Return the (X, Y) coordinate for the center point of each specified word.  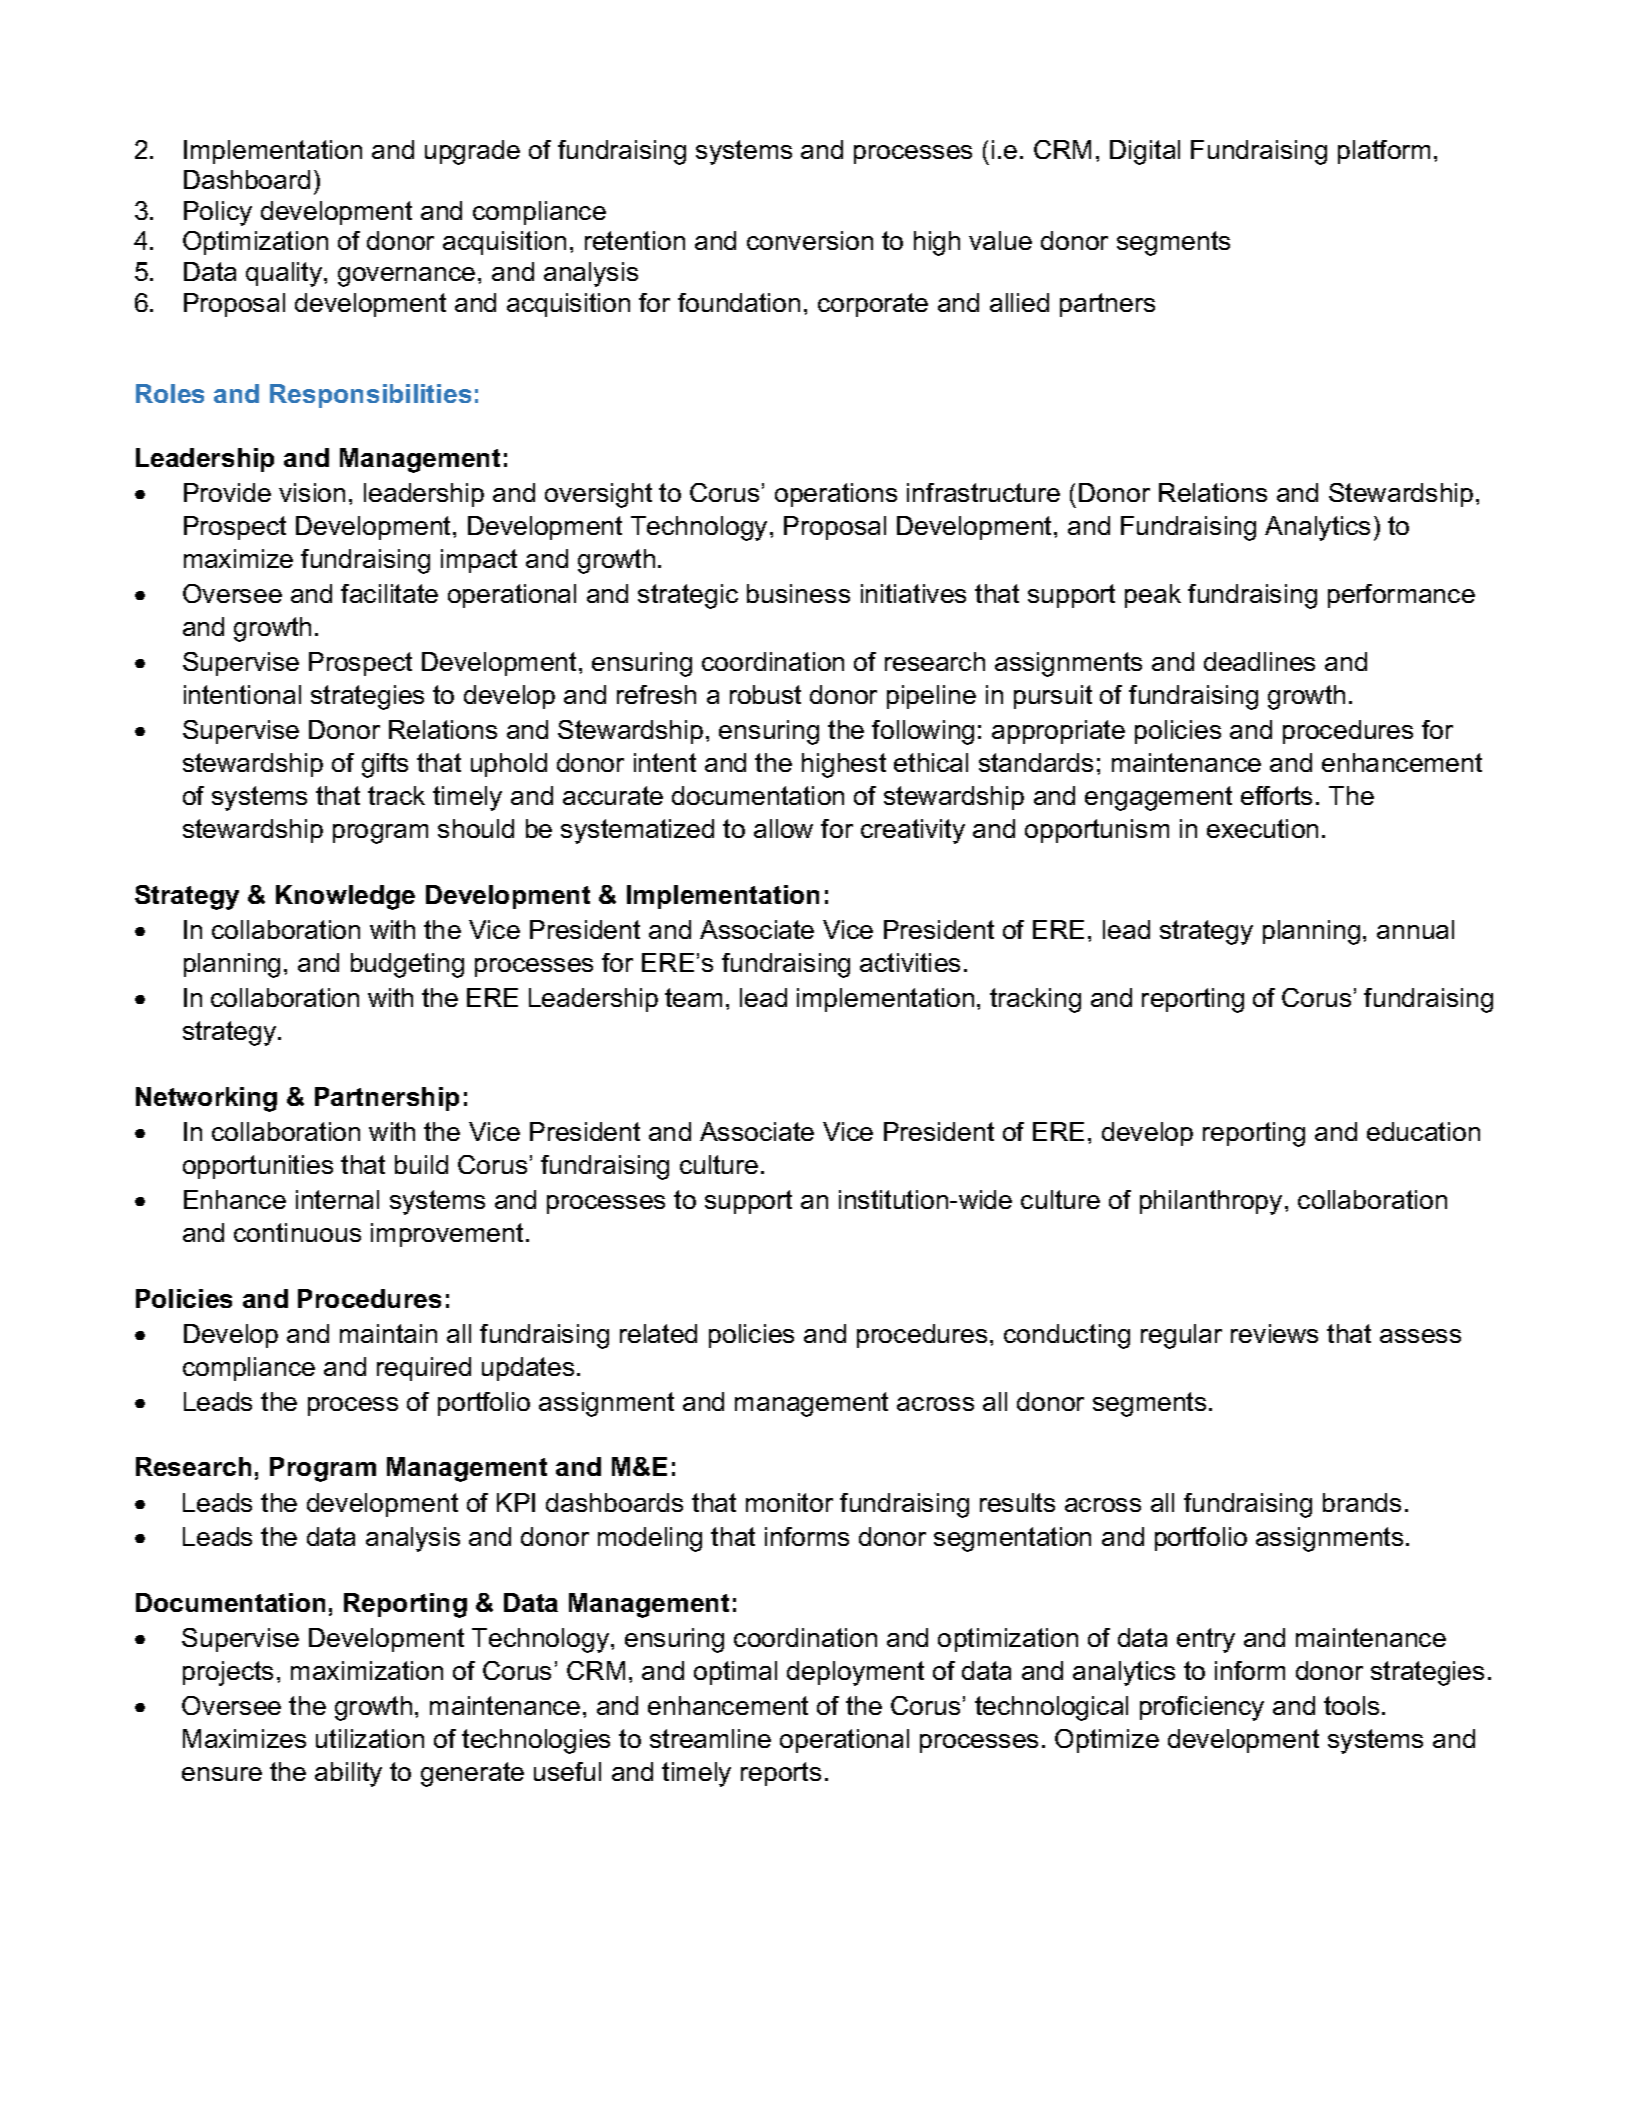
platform (1384, 152)
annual (1415, 929)
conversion (810, 240)
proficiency (1202, 1708)
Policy (218, 213)
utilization (370, 1738)
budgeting (407, 965)
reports (781, 1774)
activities (910, 962)
